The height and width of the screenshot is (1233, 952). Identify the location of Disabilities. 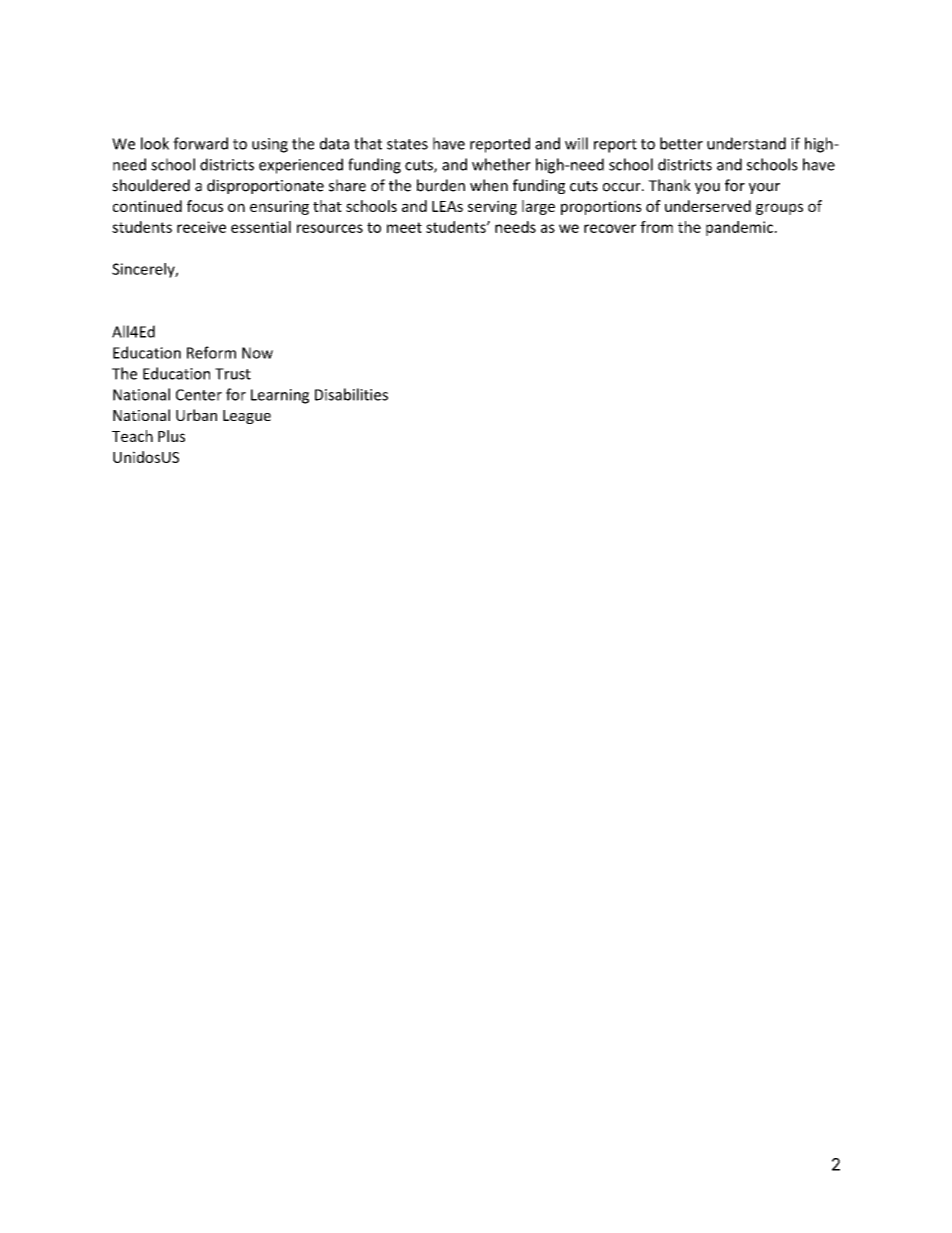
(351, 394).
